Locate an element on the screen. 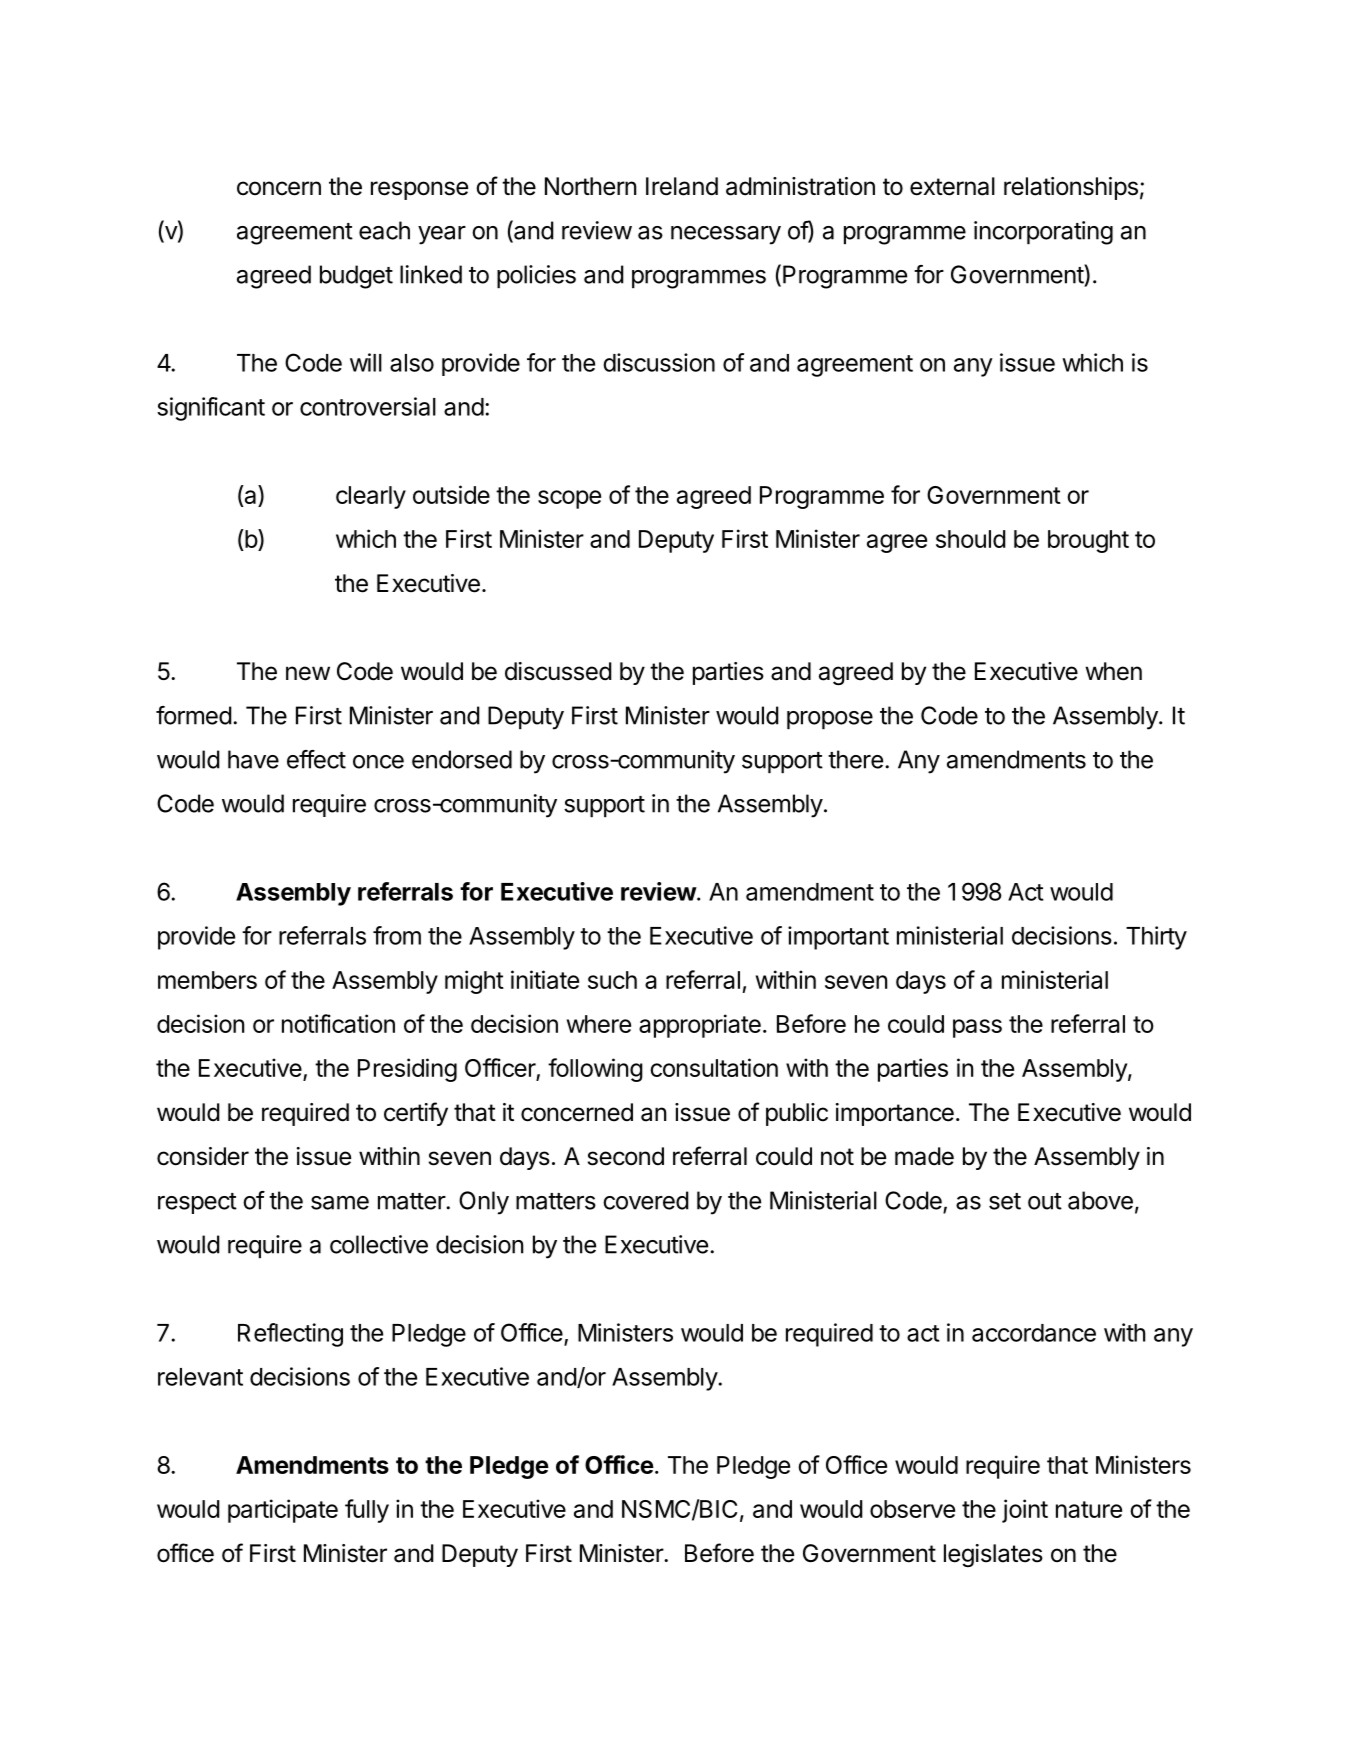  pass is located at coordinates (977, 1028).
